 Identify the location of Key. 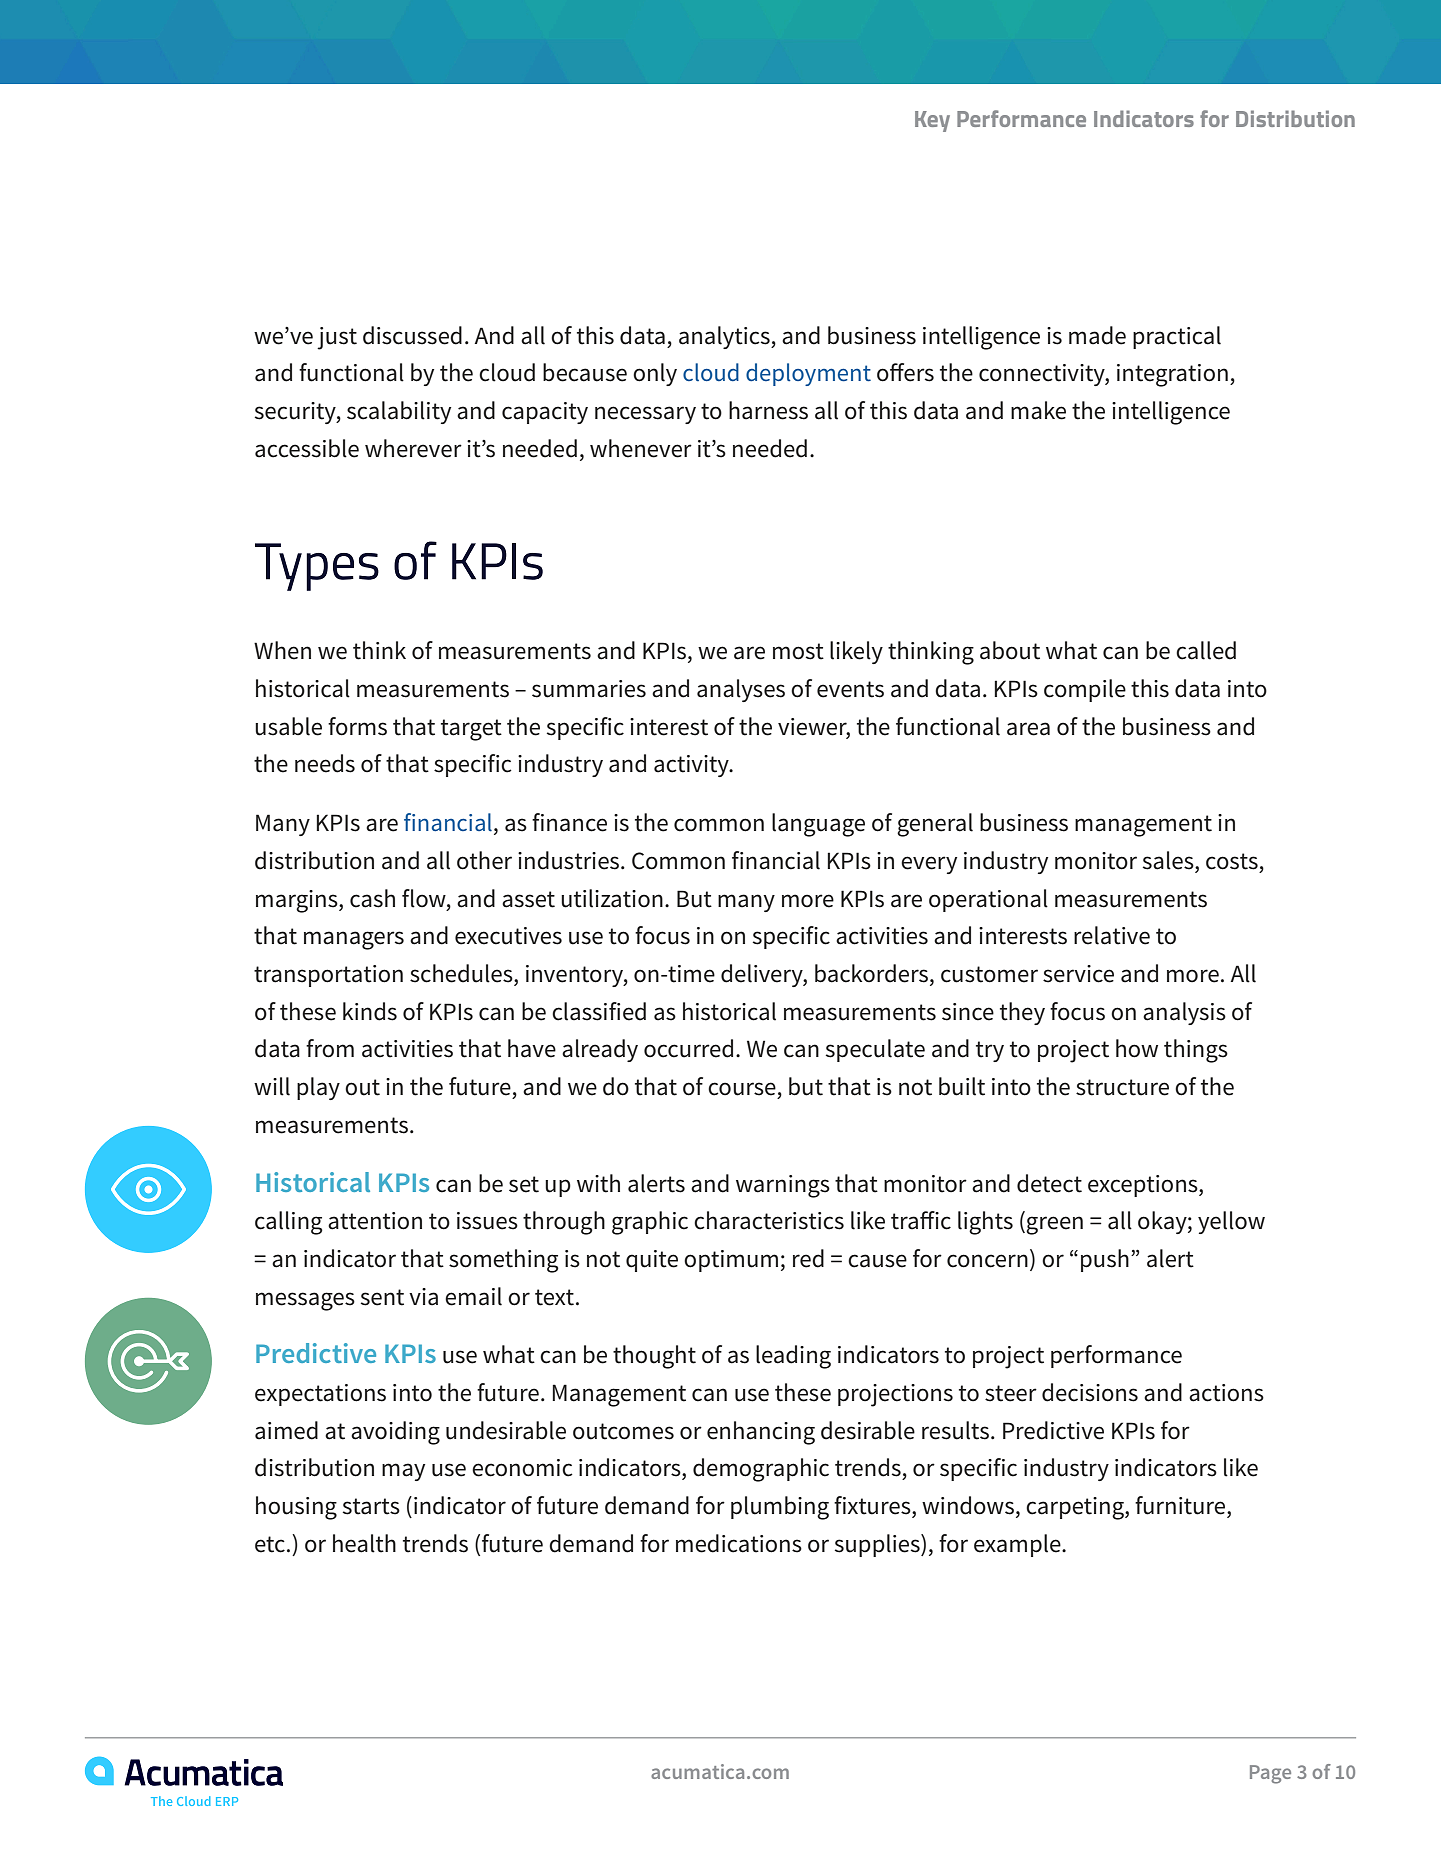
(932, 121).
